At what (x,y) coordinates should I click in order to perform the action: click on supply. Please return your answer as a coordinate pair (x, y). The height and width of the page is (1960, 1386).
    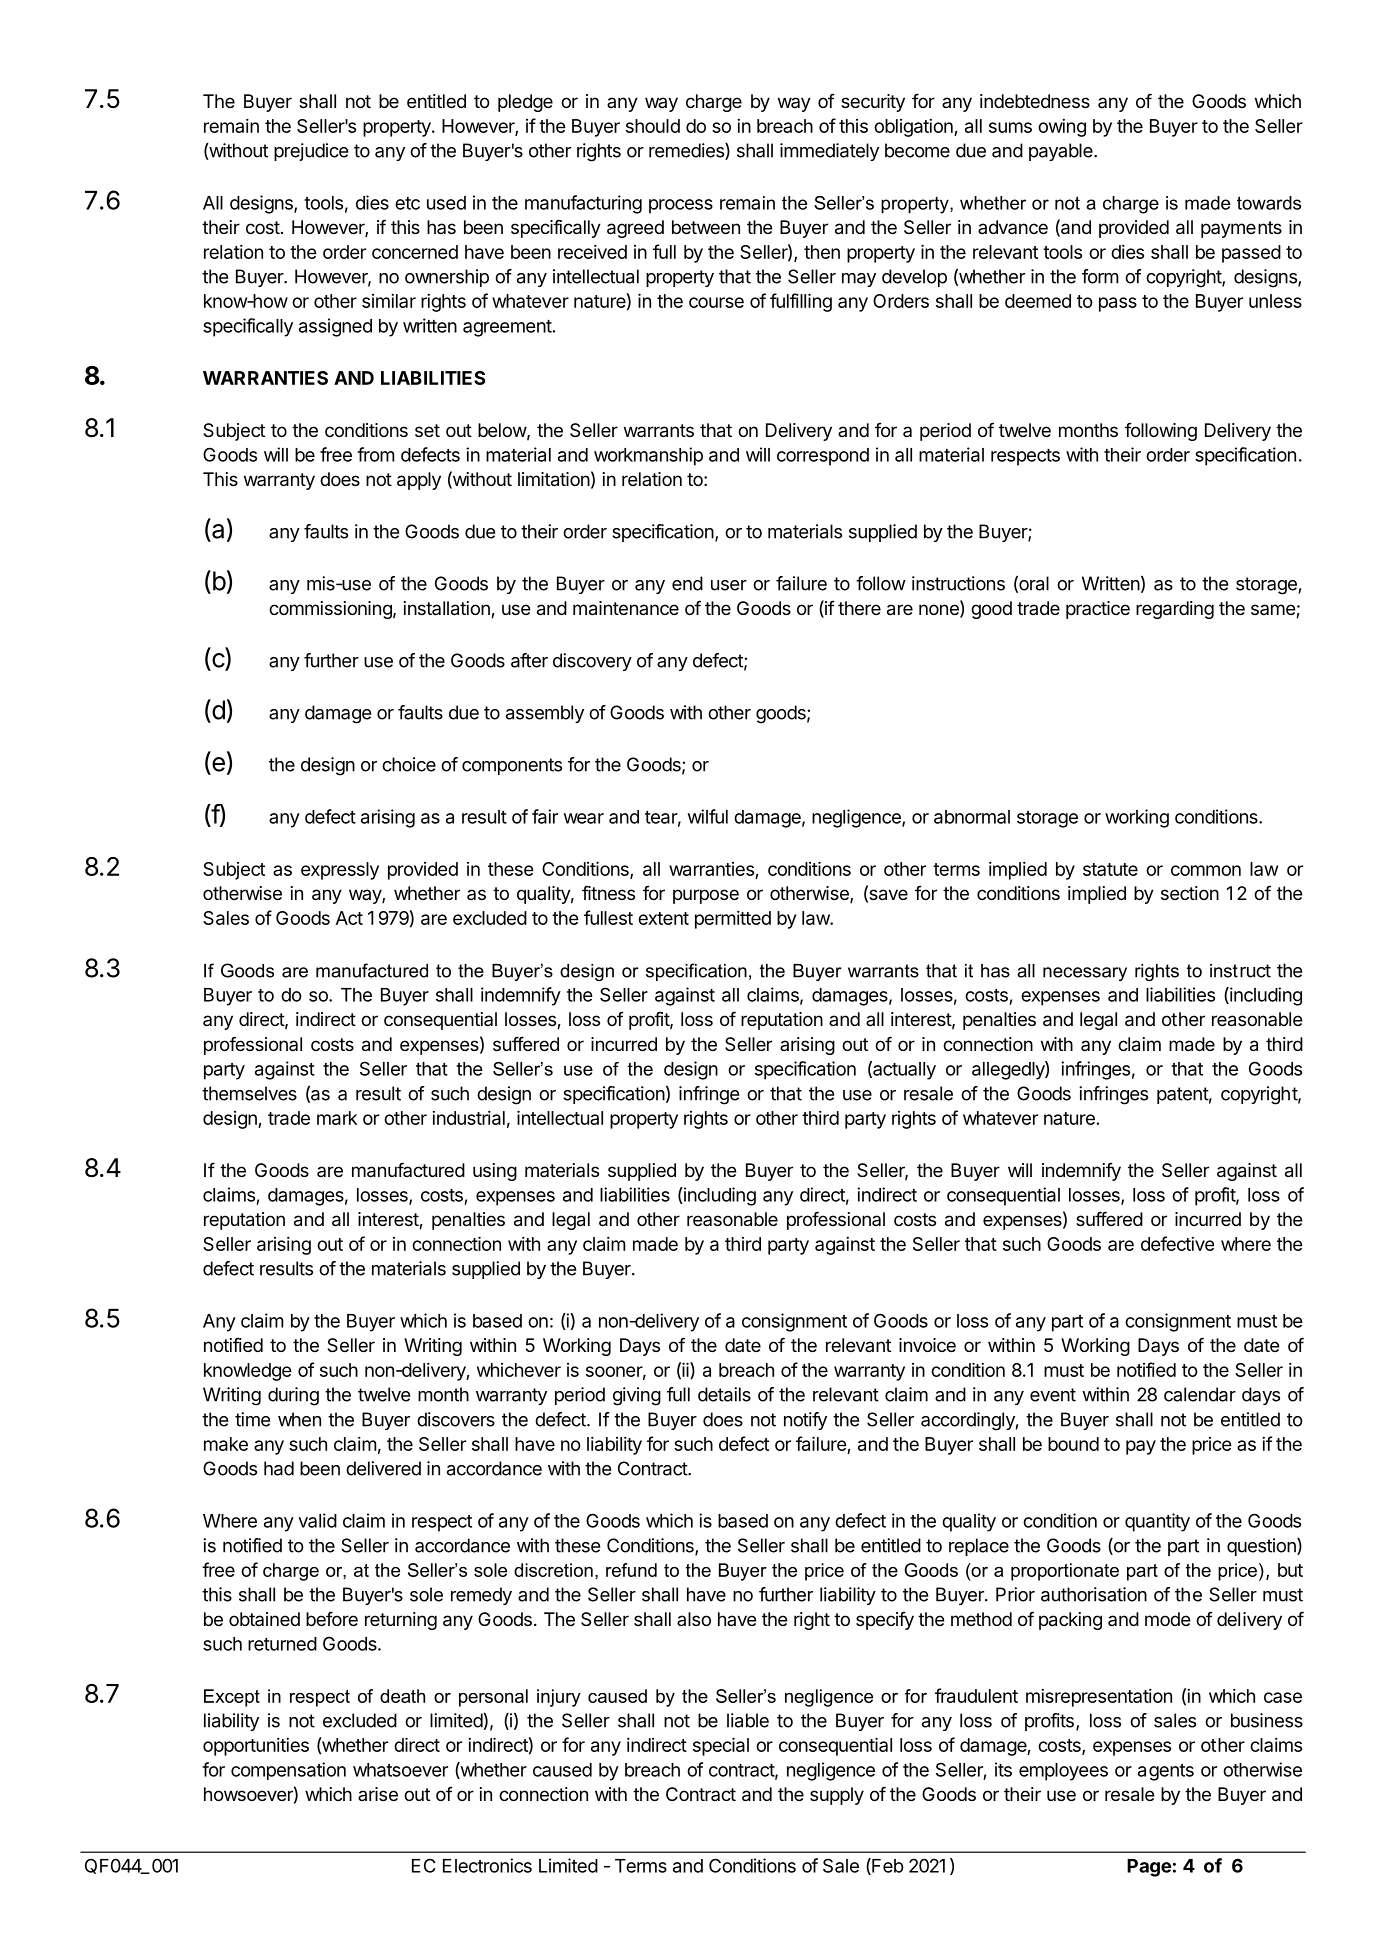
    Looking at the image, I should click on (837, 1796).
